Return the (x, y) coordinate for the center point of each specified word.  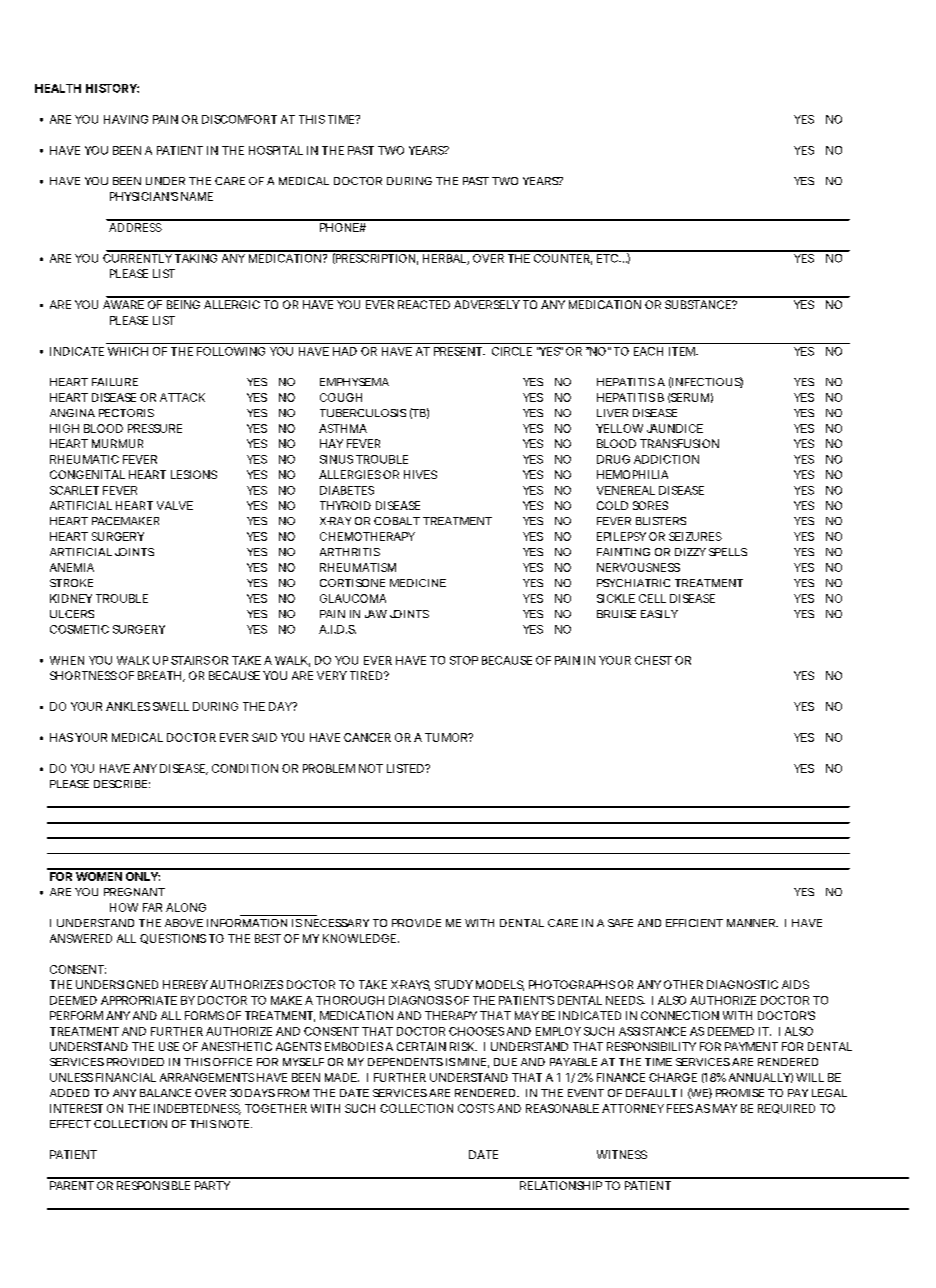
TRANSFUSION (679, 443)
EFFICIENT (694, 923)
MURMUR (117, 443)
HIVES (420, 474)
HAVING (126, 119)
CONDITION (245, 768)
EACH (648, 351)
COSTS (476, 1108)
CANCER (367, 737)
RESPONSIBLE (153, 1185)
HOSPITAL (276, 150)
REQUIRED (786, 1109)
